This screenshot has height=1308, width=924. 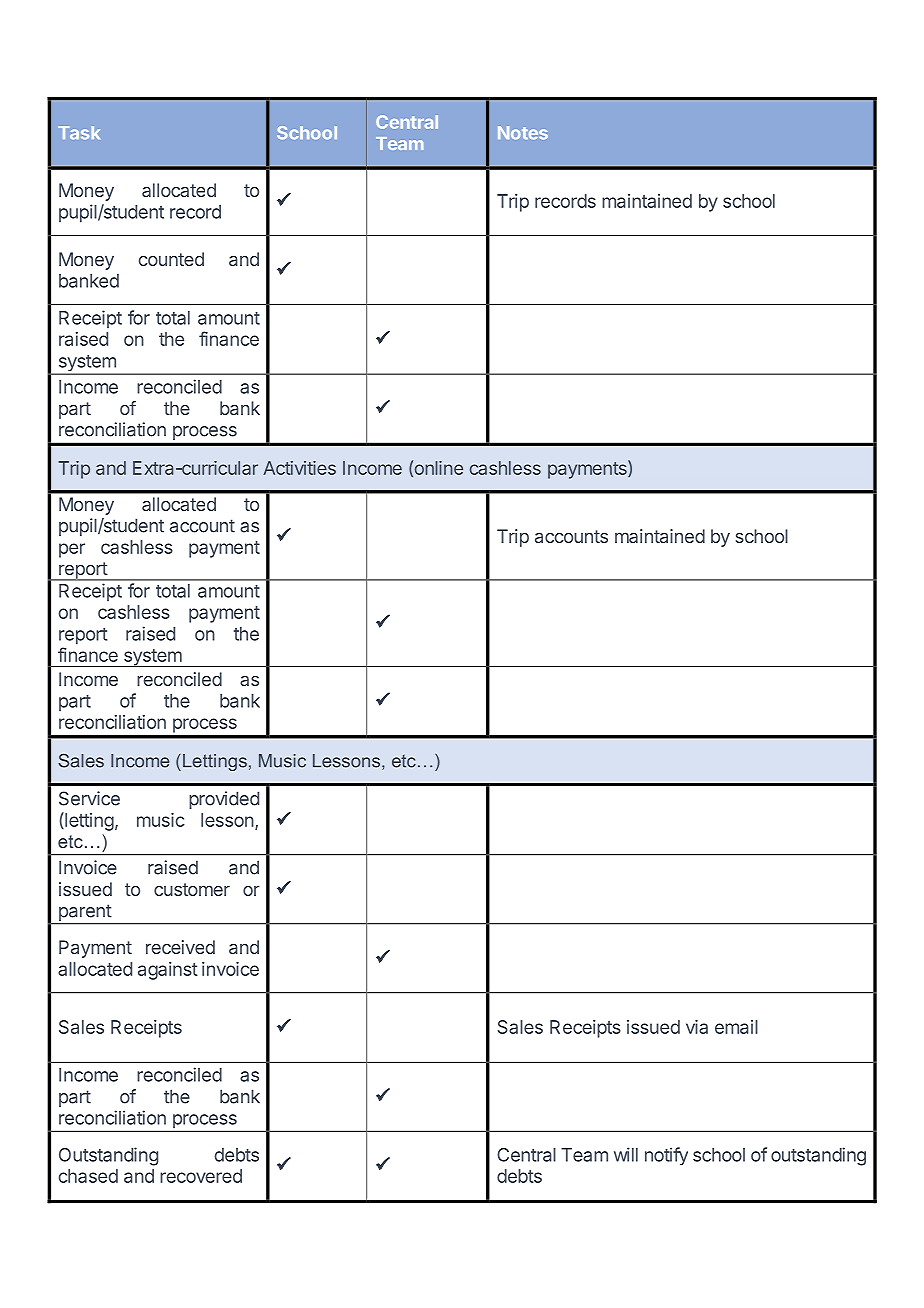 I want to click on Activities, so click(x=299, y=468).
